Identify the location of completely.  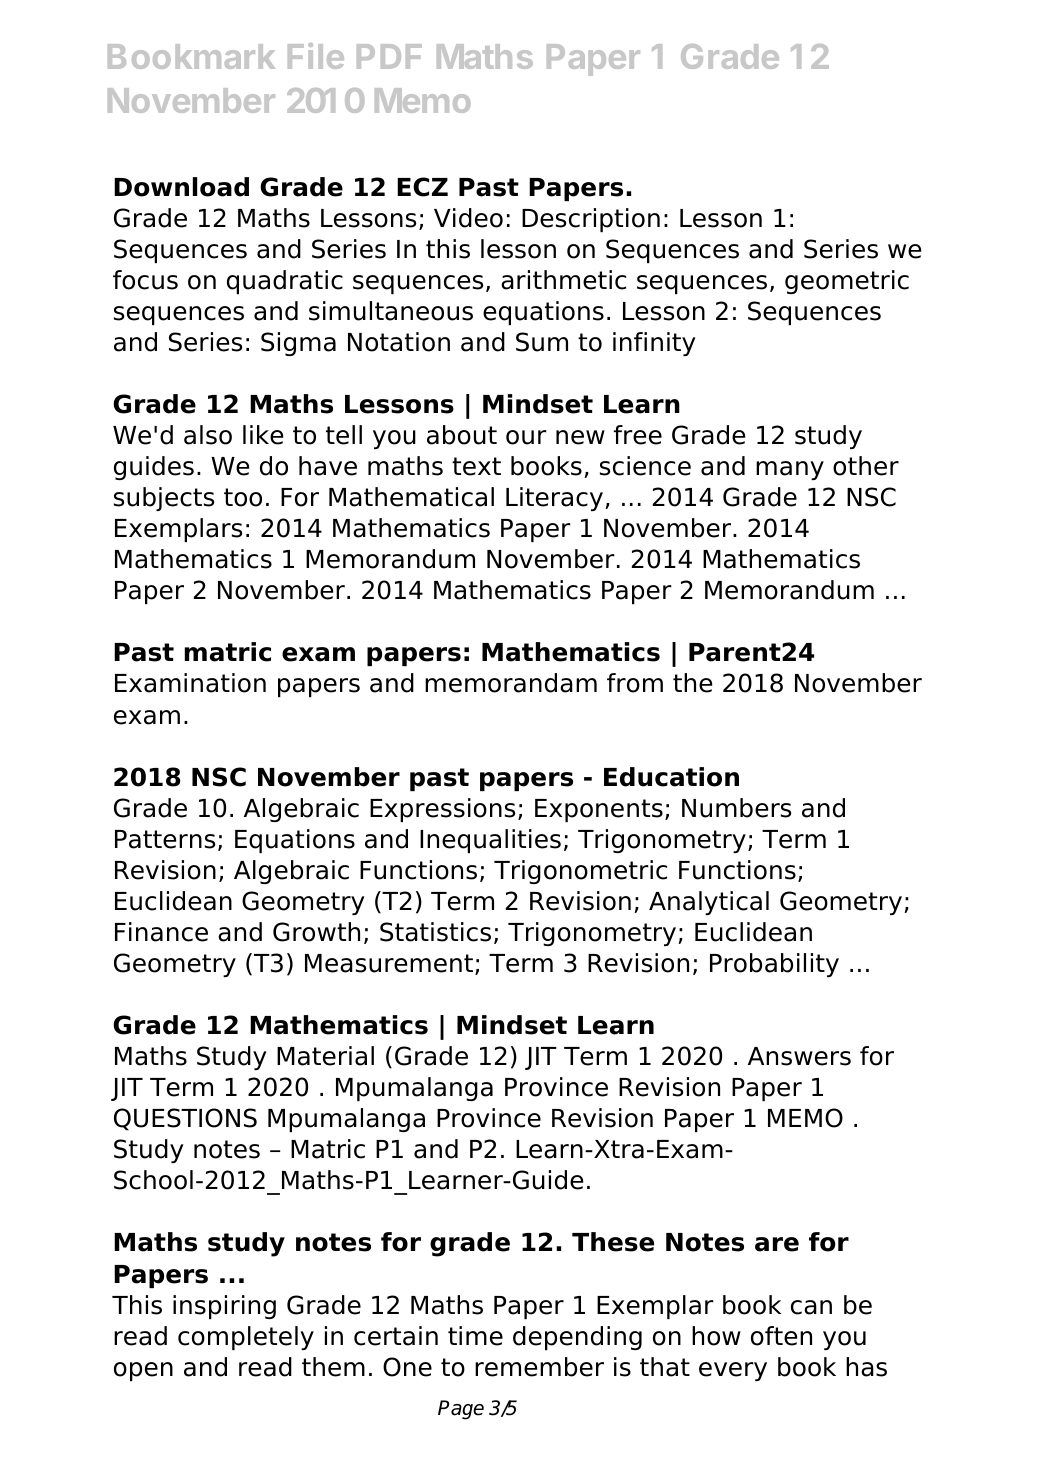
(246, 1338).
